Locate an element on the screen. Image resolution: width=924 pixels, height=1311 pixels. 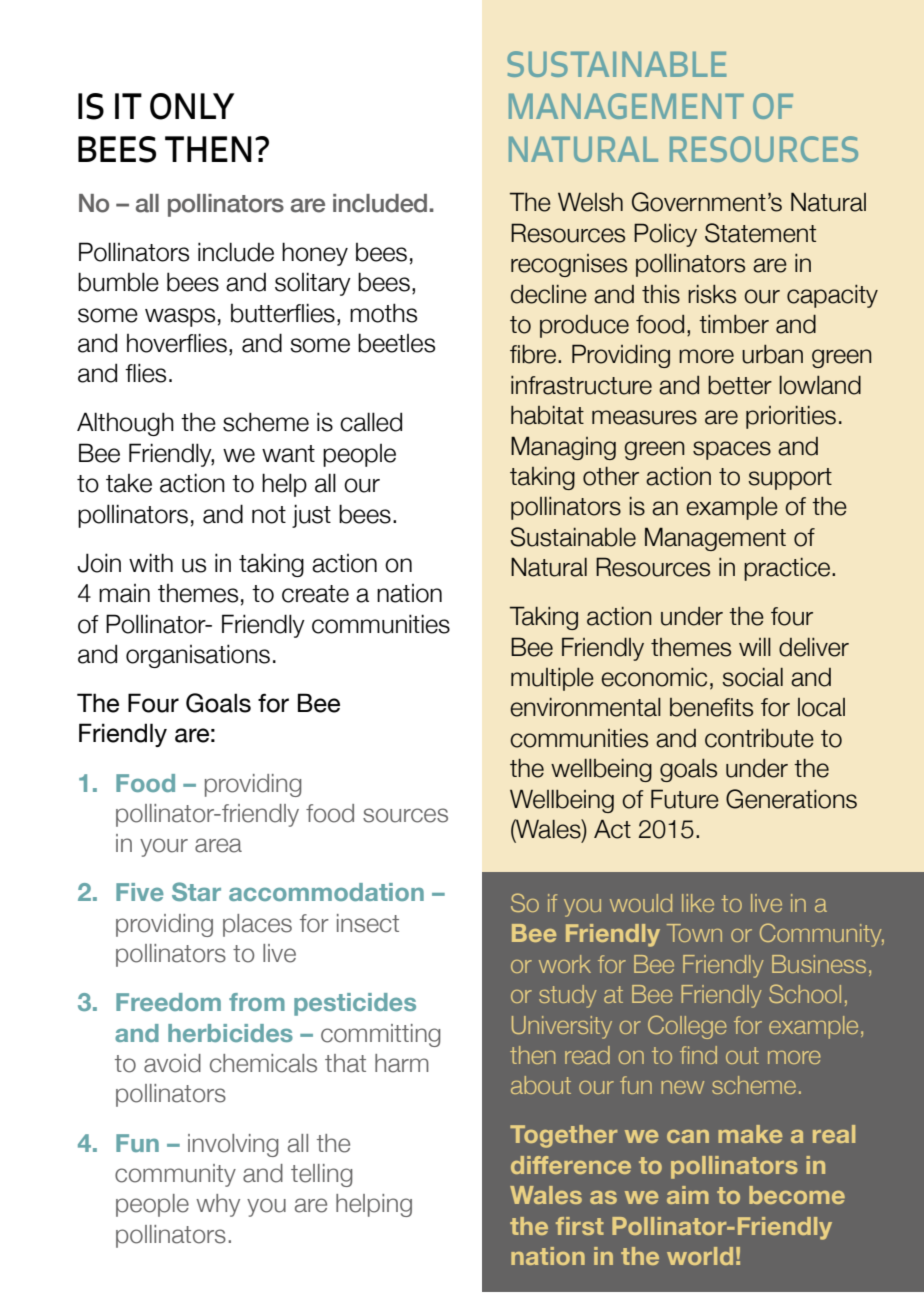
social is located at coordinates (752, 677).
